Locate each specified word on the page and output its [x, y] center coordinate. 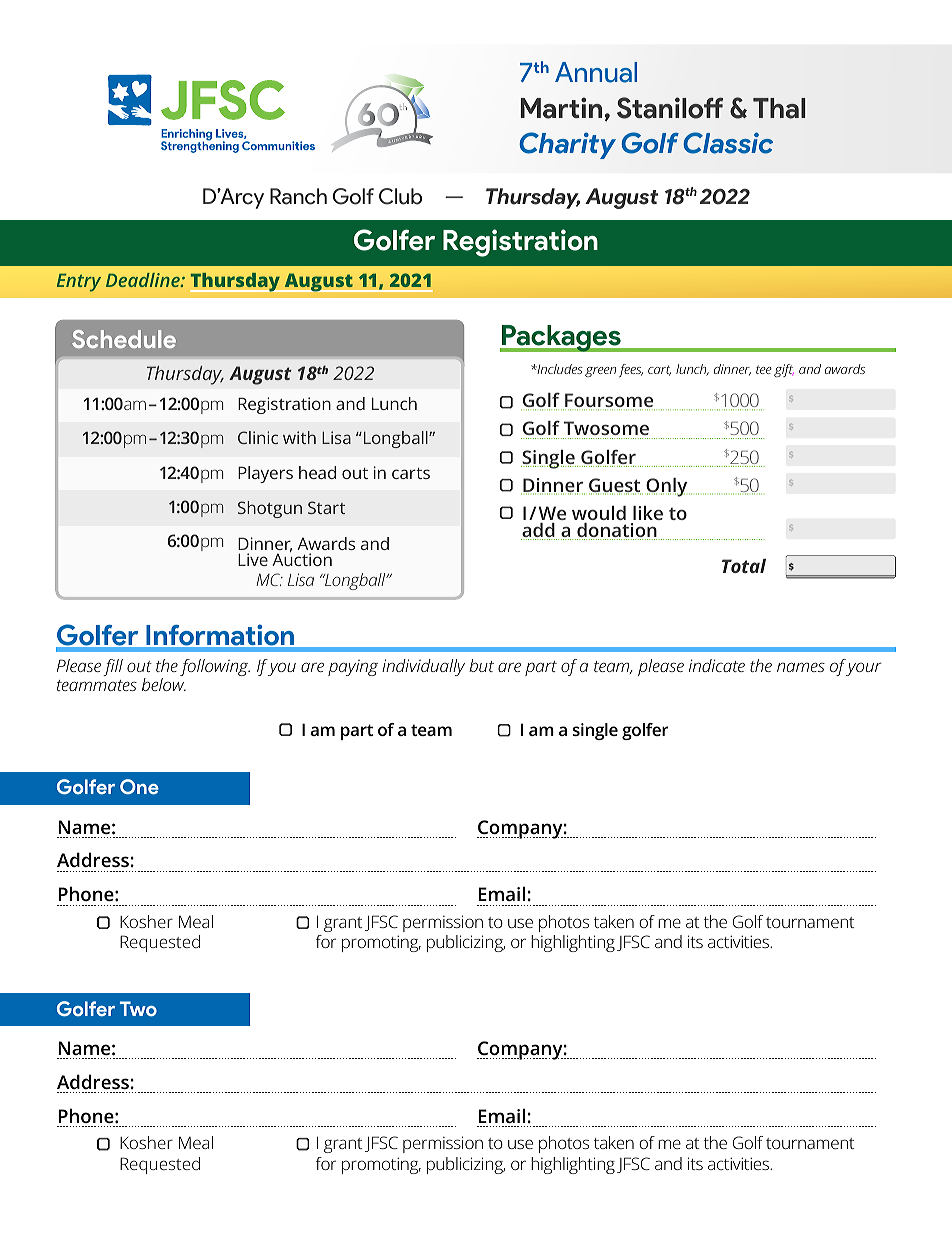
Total [744, 566]
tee [764, 369]
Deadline [144, 280]
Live [253, 559]
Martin [561, 108]
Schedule [124, 339]
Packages [561, 338]
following [215, 667]
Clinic [258, 437]
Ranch [298, 196]
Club [400, 196]
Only [666, 487]
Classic [728, 143]
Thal [779, 108]
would [599, 513]
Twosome [605, 430]
